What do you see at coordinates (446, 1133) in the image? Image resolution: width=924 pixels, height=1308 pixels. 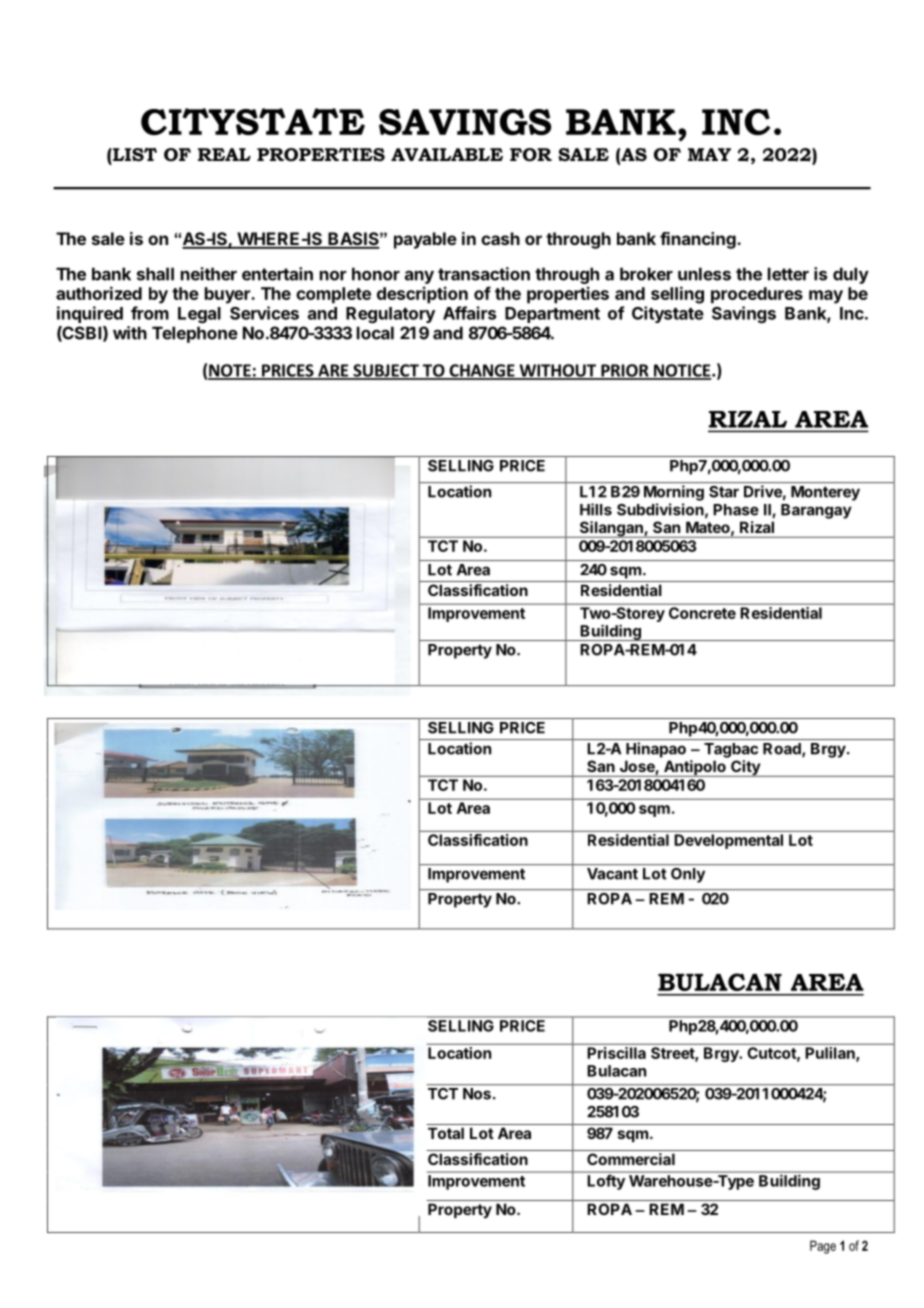 I see `Total` at bounding box center [446, 1133].
